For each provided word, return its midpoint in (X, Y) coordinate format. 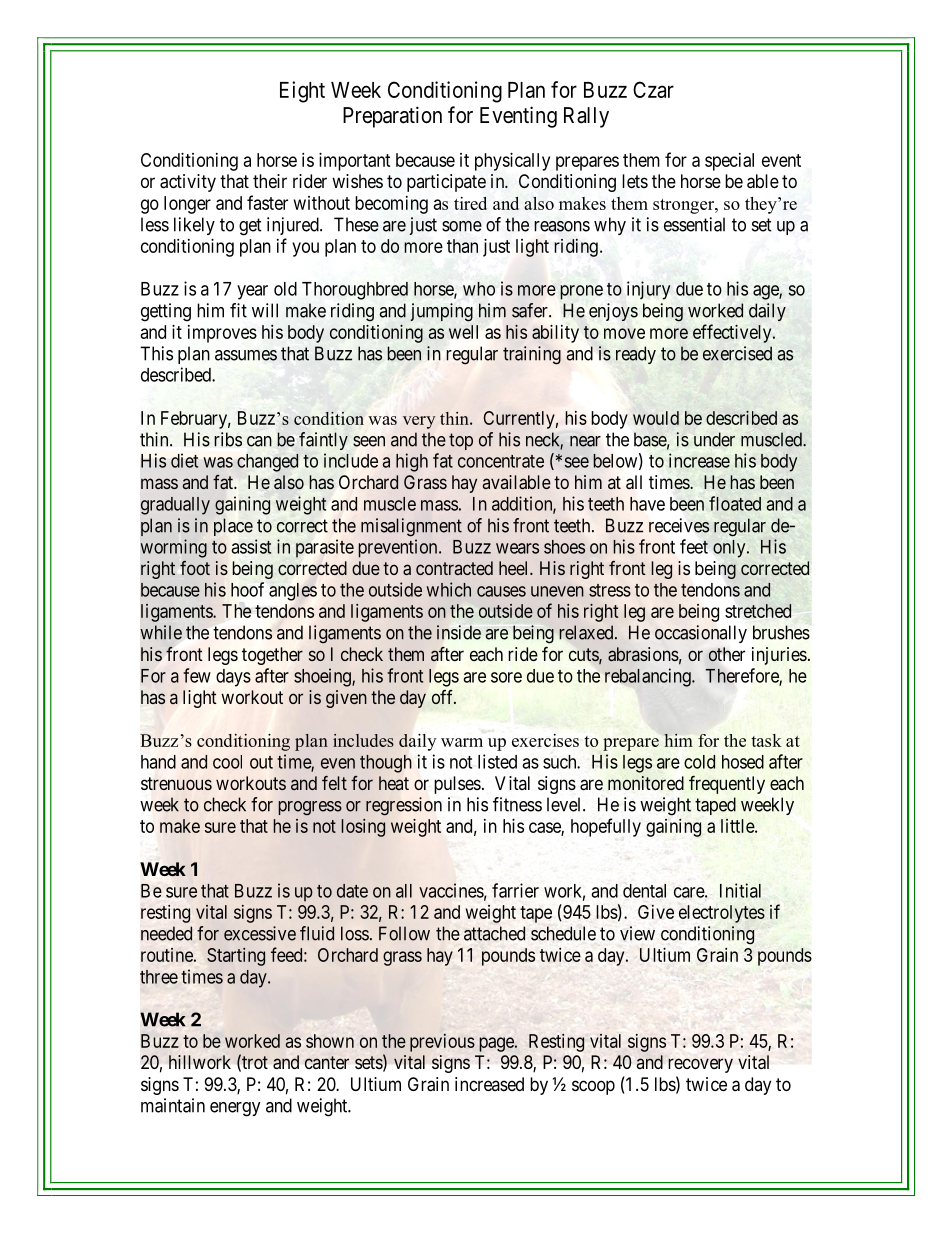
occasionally (701, 634)
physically (512, 162)
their (270, 181)
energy (235, 1109)
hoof (247, 589)
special (729, 162)
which (449, 589)
